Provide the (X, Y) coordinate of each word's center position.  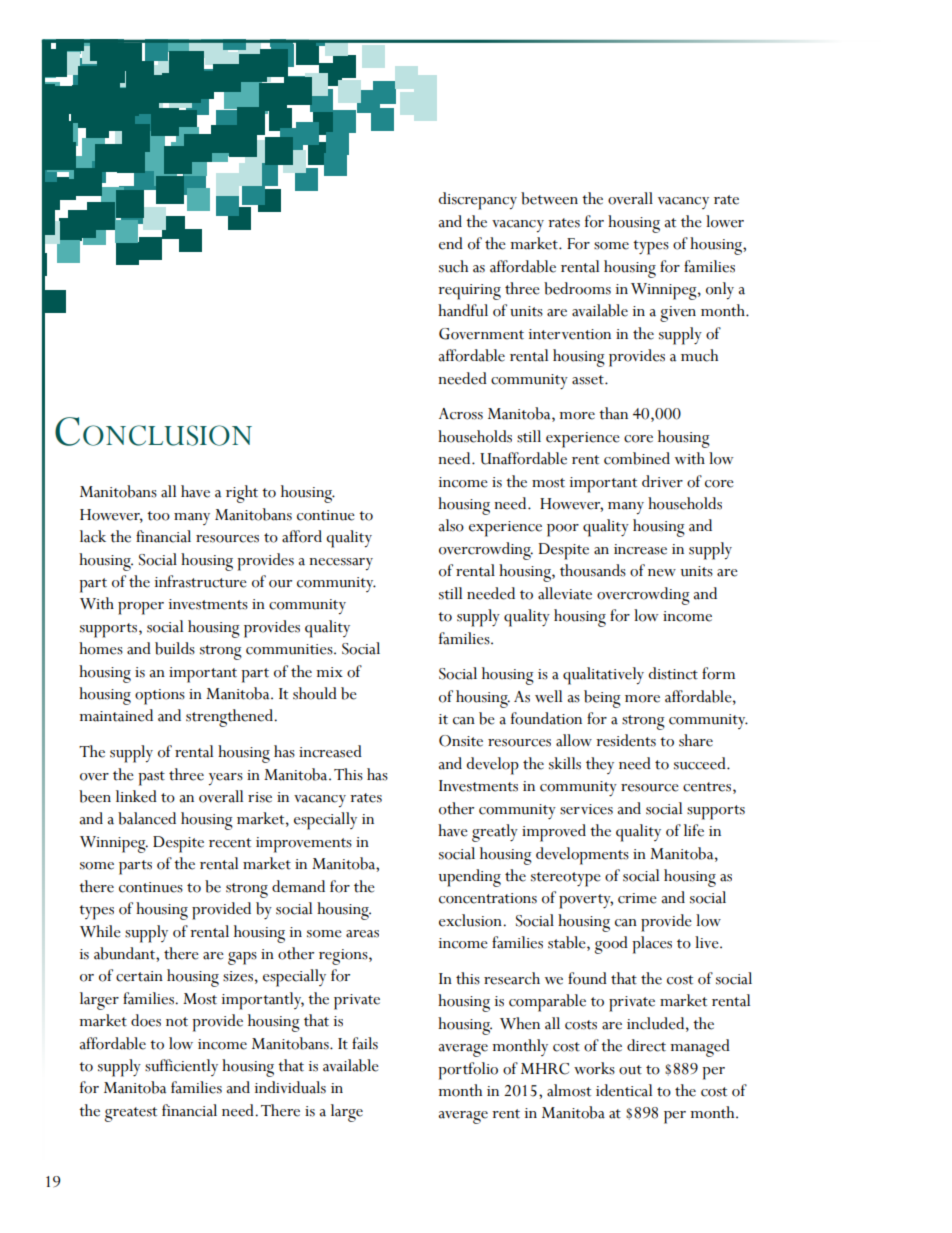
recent (230, 843)
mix (329, 672)
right (242, 494)
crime (637, 898)
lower (725, 221)
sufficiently (181, 1067)
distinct (673, 673)
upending (470, 878)
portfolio (468, 1071)
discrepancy (477, 201)
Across (461, 414)
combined (637, 458)
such (453, 266)
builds (175, 648)
